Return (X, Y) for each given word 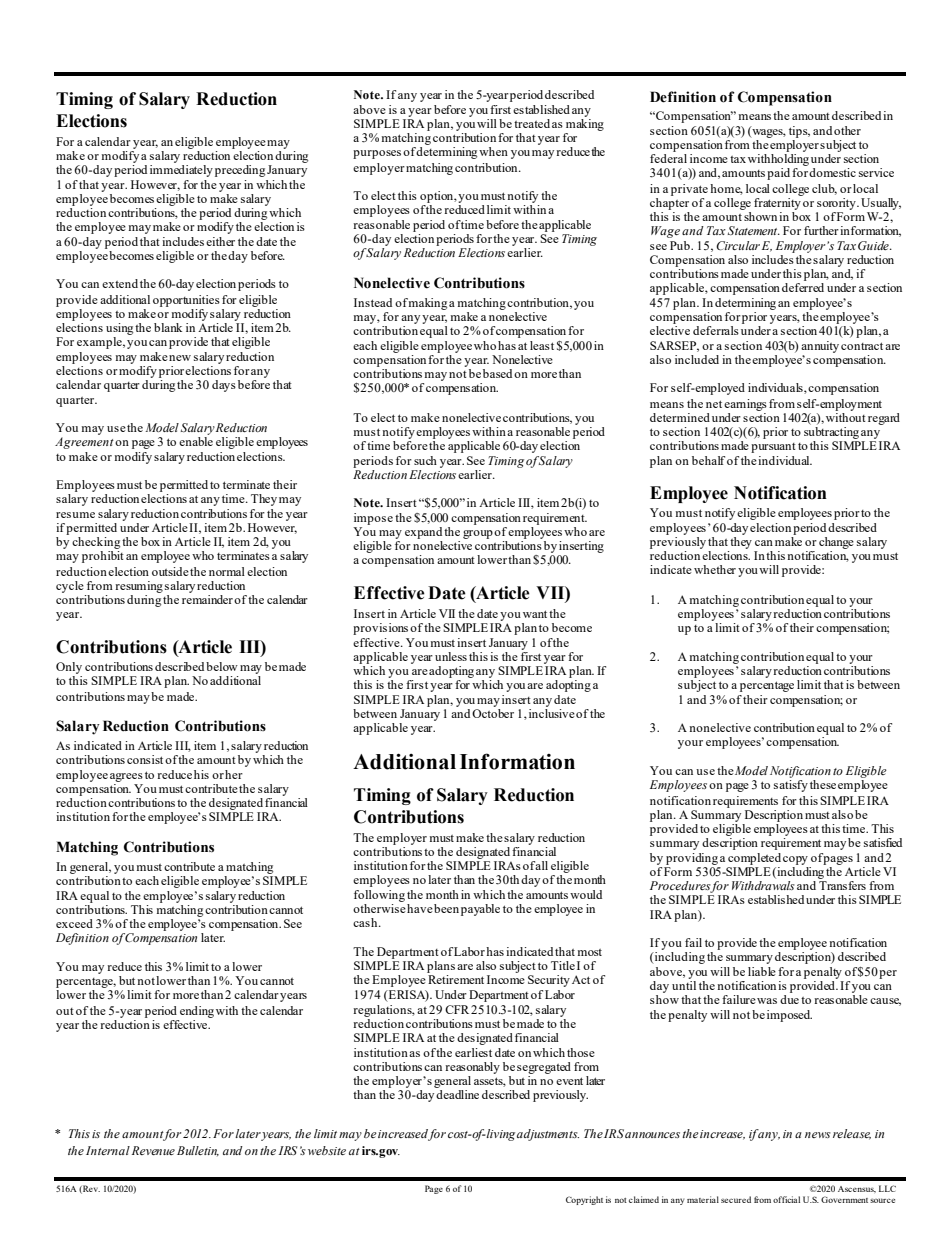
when (493, 151)
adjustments (548, 1135)
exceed (74, 923)
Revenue (153, 1150)
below (222, 666)
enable (196, 441)
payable (480, 910)
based (497, 373)
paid (778, 174)
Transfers (842, 884)
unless (451, 656)
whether (715, 569)
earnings (745, 405)
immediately (181, 171)
